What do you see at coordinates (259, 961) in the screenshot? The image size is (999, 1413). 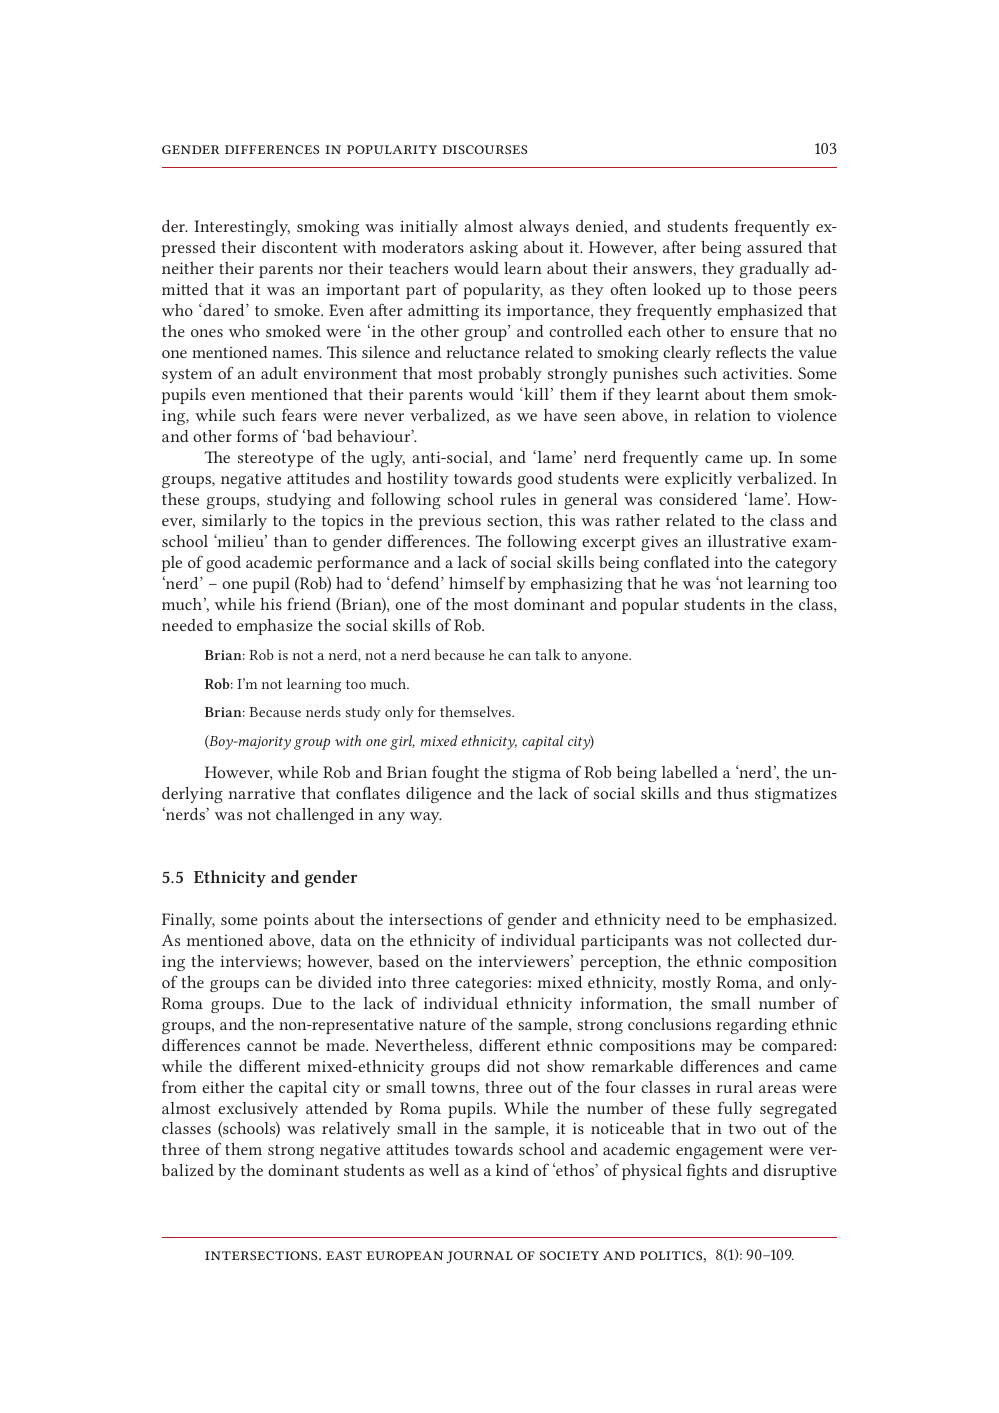 I see `interviews` at bounding box center [259, 961].
